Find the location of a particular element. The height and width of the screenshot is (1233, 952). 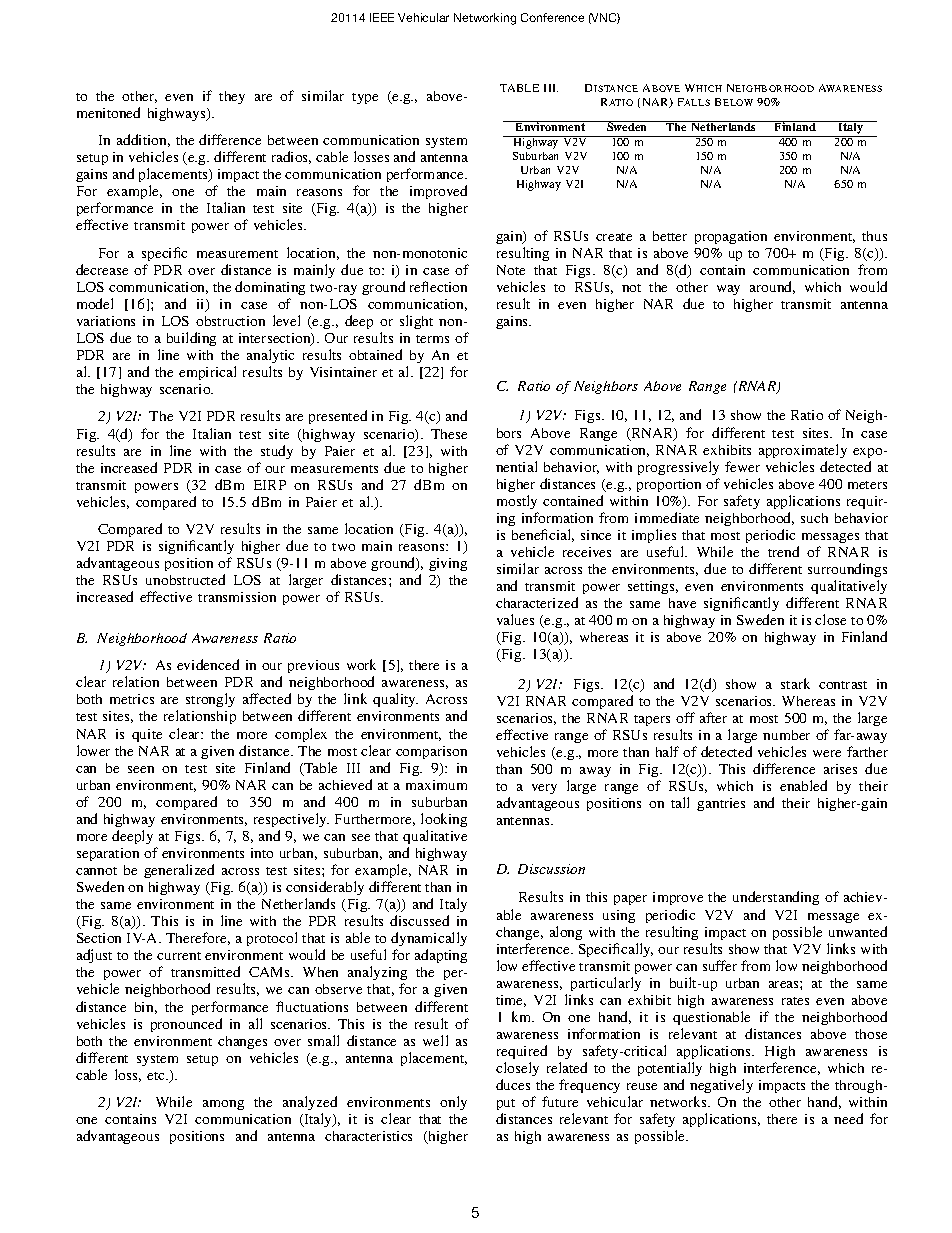

among is located at coordinates (223, 1105).
